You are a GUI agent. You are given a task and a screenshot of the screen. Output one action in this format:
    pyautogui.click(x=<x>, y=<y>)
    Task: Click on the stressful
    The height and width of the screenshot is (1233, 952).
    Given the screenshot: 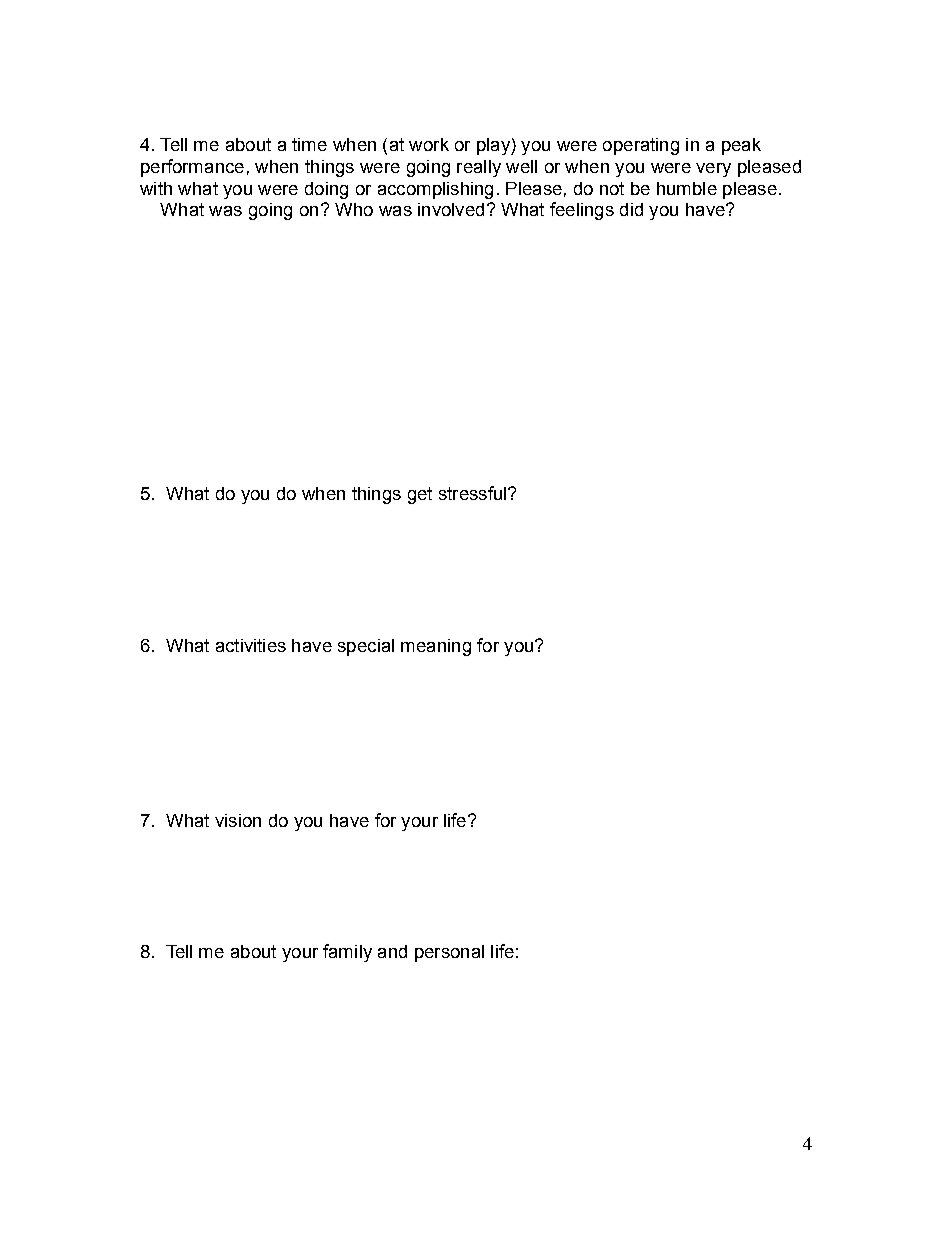 What is the action you would take?
    pyautogui.click(x=472, y=493)
